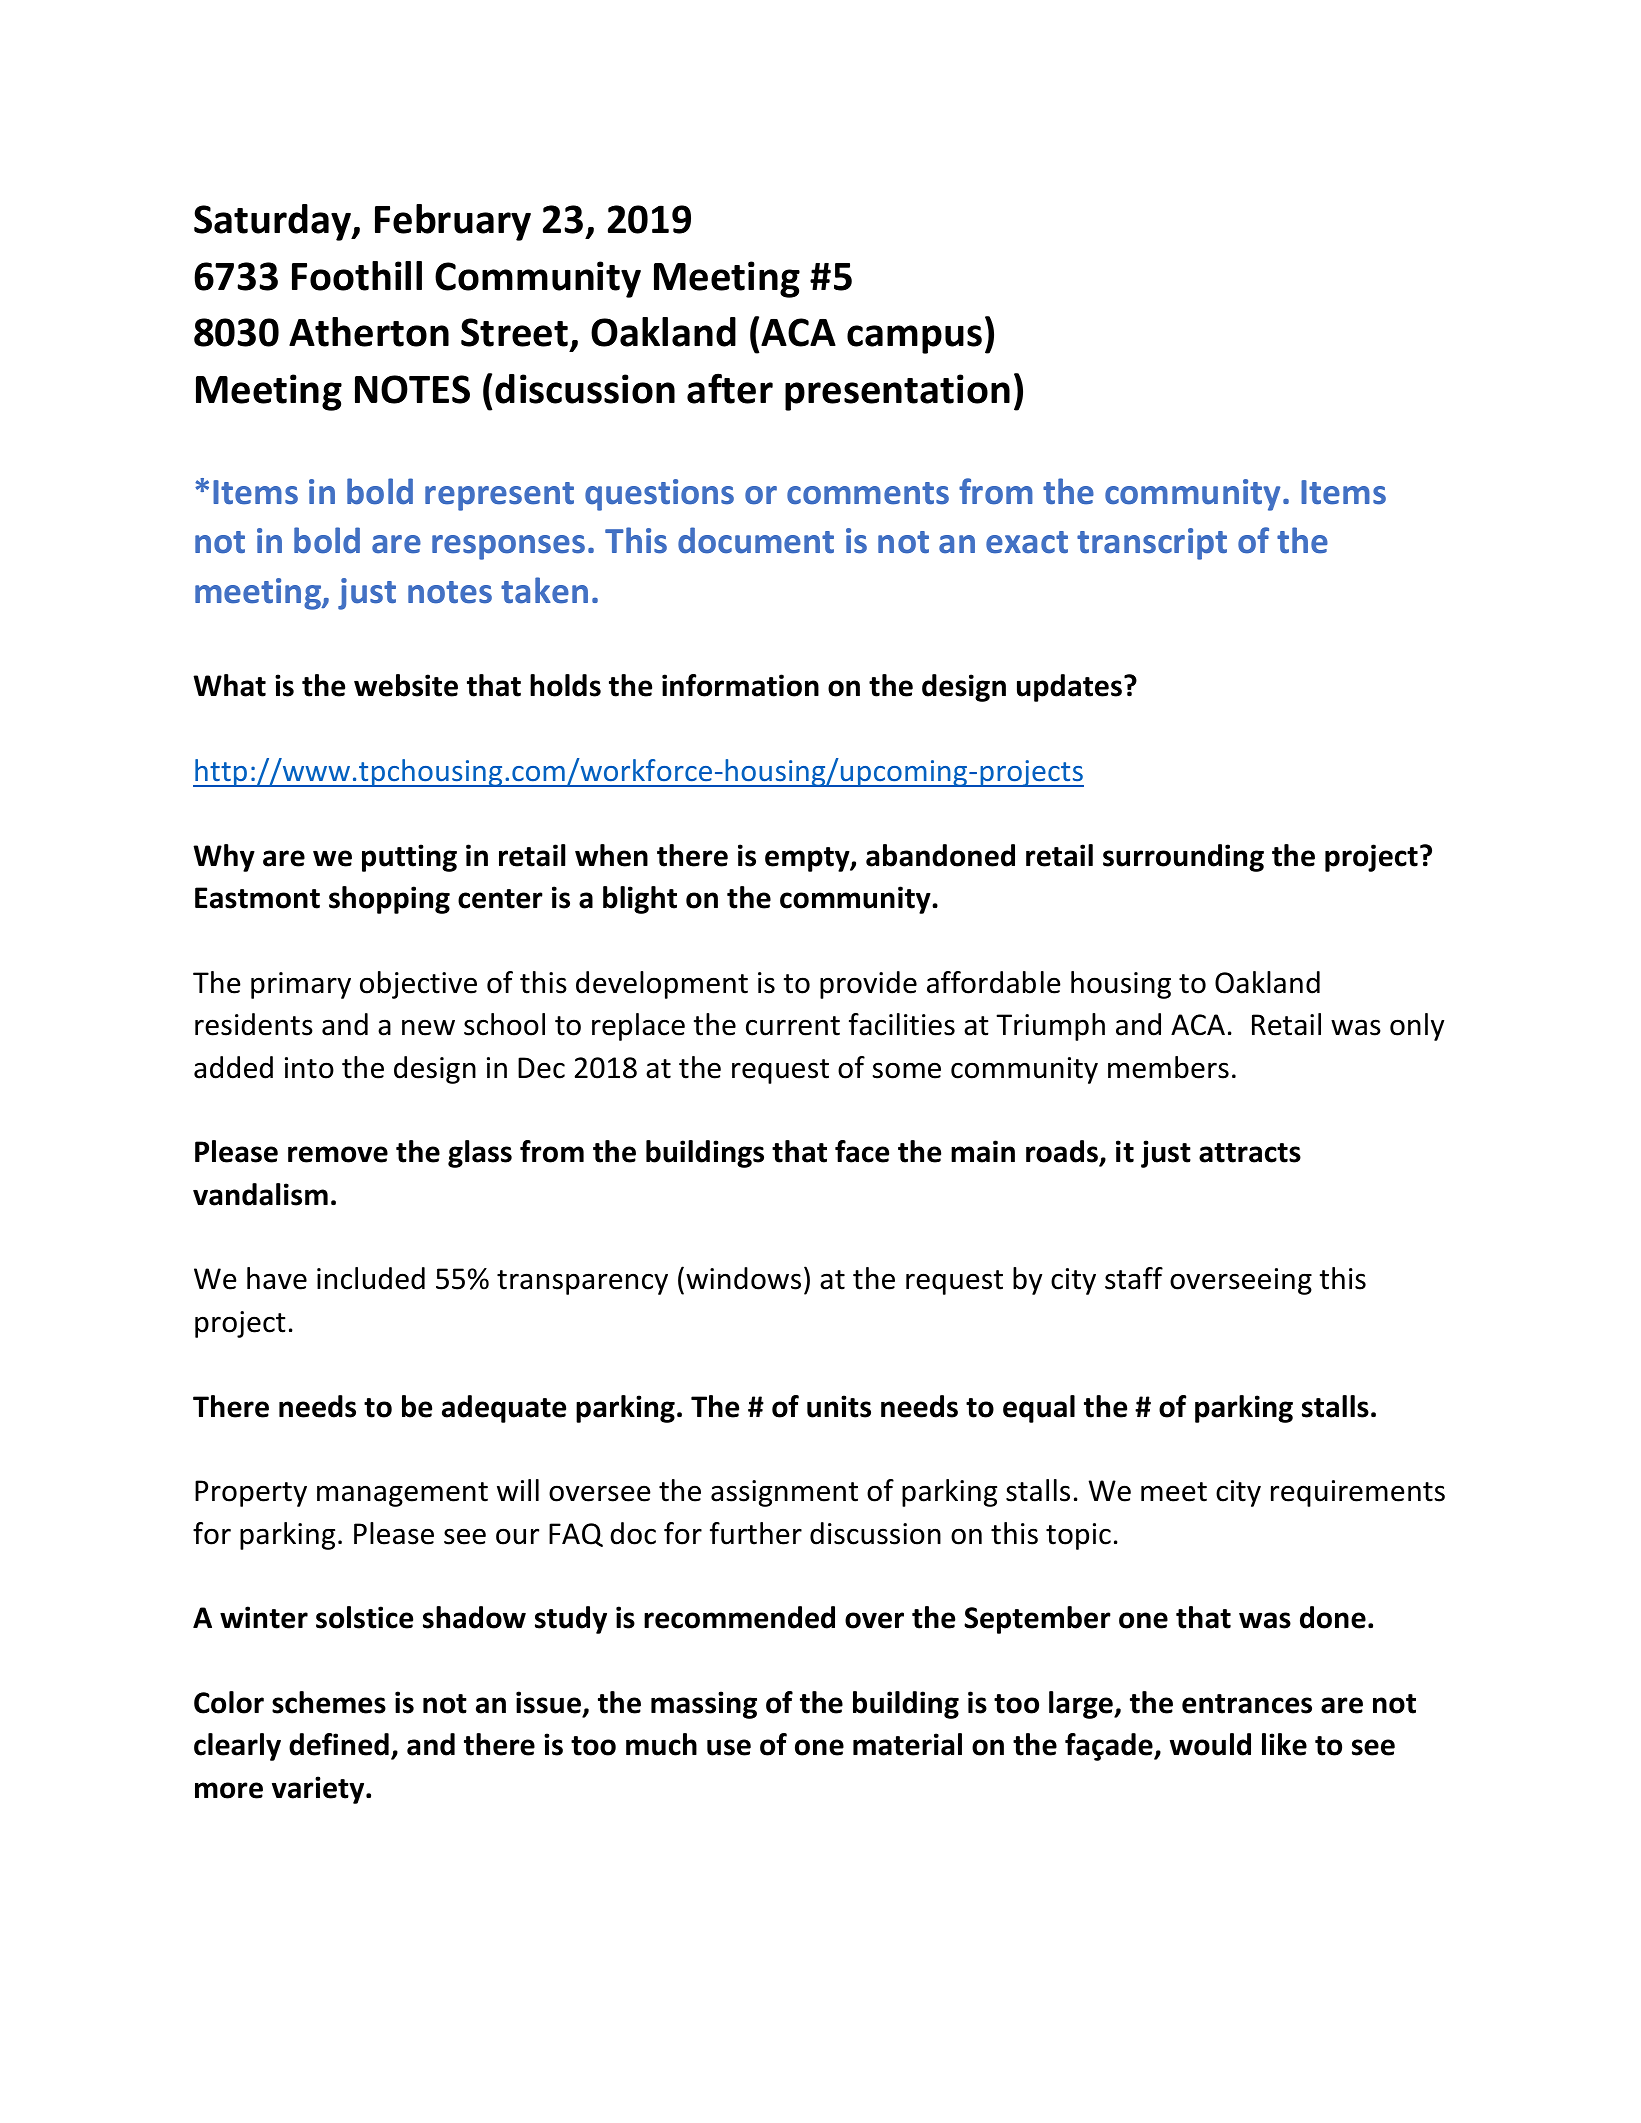 This document has height=2123, width=1641. I want to click on surrounding, so click(1183, 858).
